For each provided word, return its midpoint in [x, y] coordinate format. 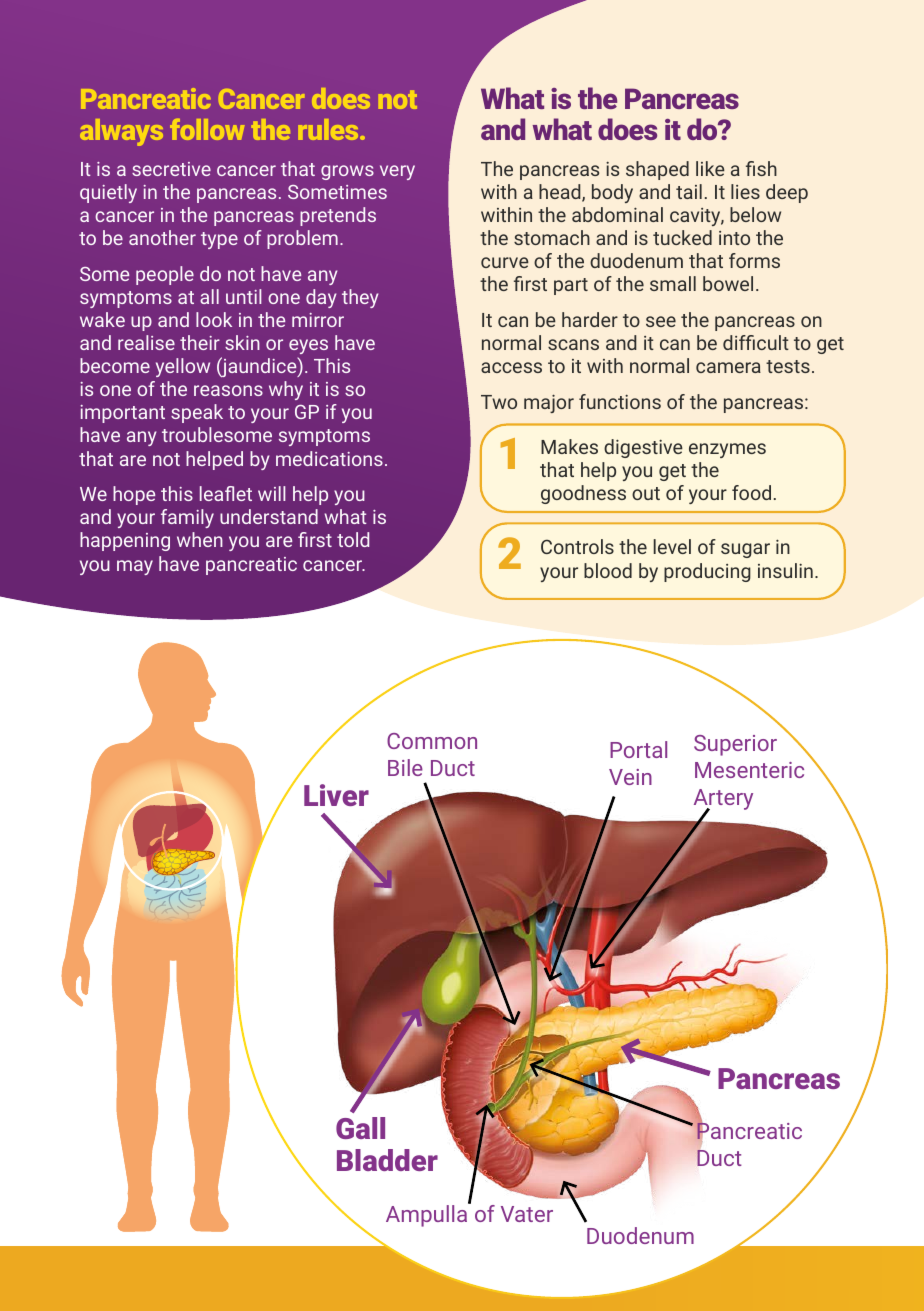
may [135, 567]
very [397, 172]
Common [432, 741]
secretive [171, 169]
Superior [735, 745]
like [710, 168]
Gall [360, 1128]
